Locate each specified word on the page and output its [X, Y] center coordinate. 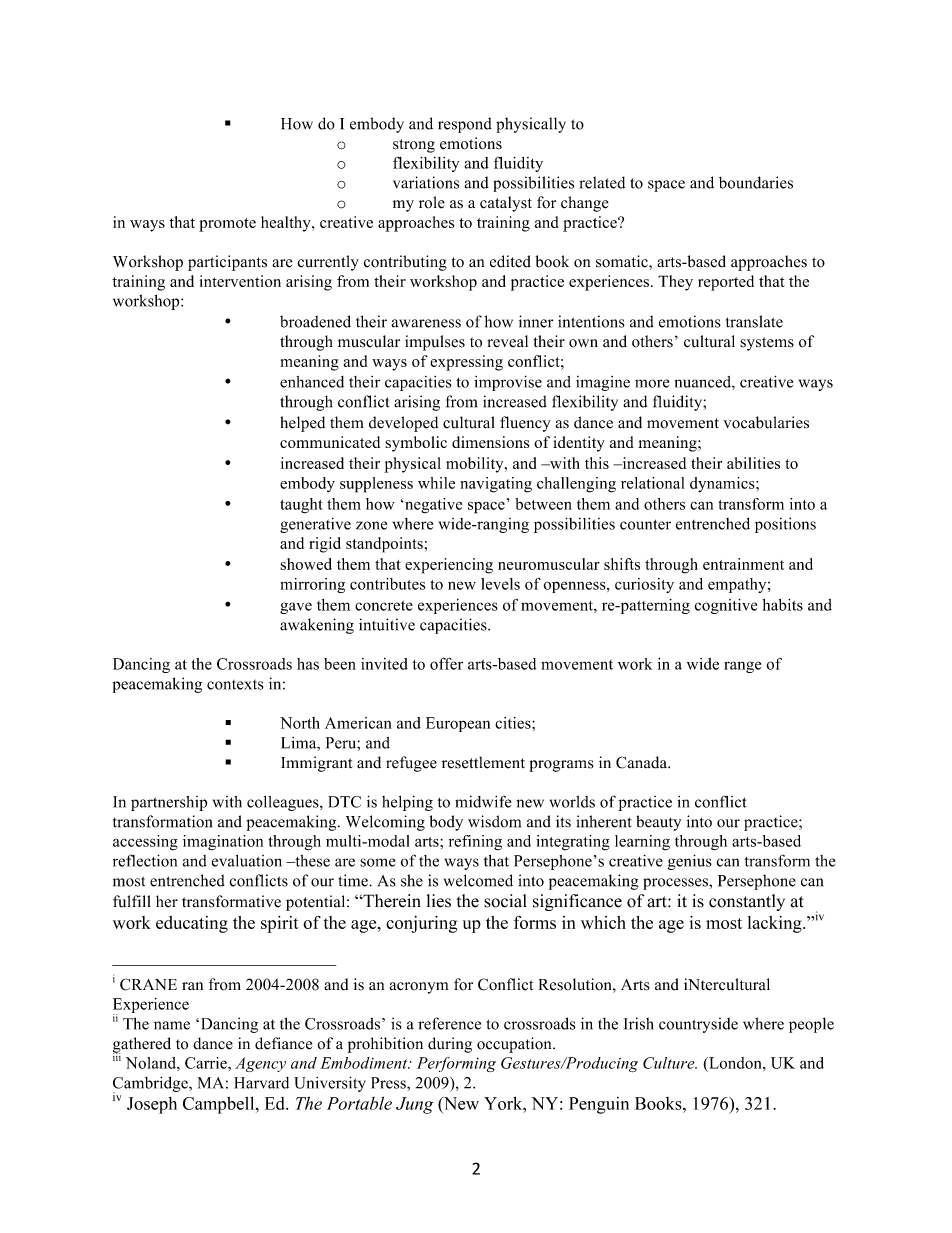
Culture [670, 1063]
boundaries [756, 182]
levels [500, 584]
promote [227, 225]
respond [465, 125]
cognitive [726, 606]
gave [296, 608]
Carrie [207, 1063]
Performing [456, 1064]
